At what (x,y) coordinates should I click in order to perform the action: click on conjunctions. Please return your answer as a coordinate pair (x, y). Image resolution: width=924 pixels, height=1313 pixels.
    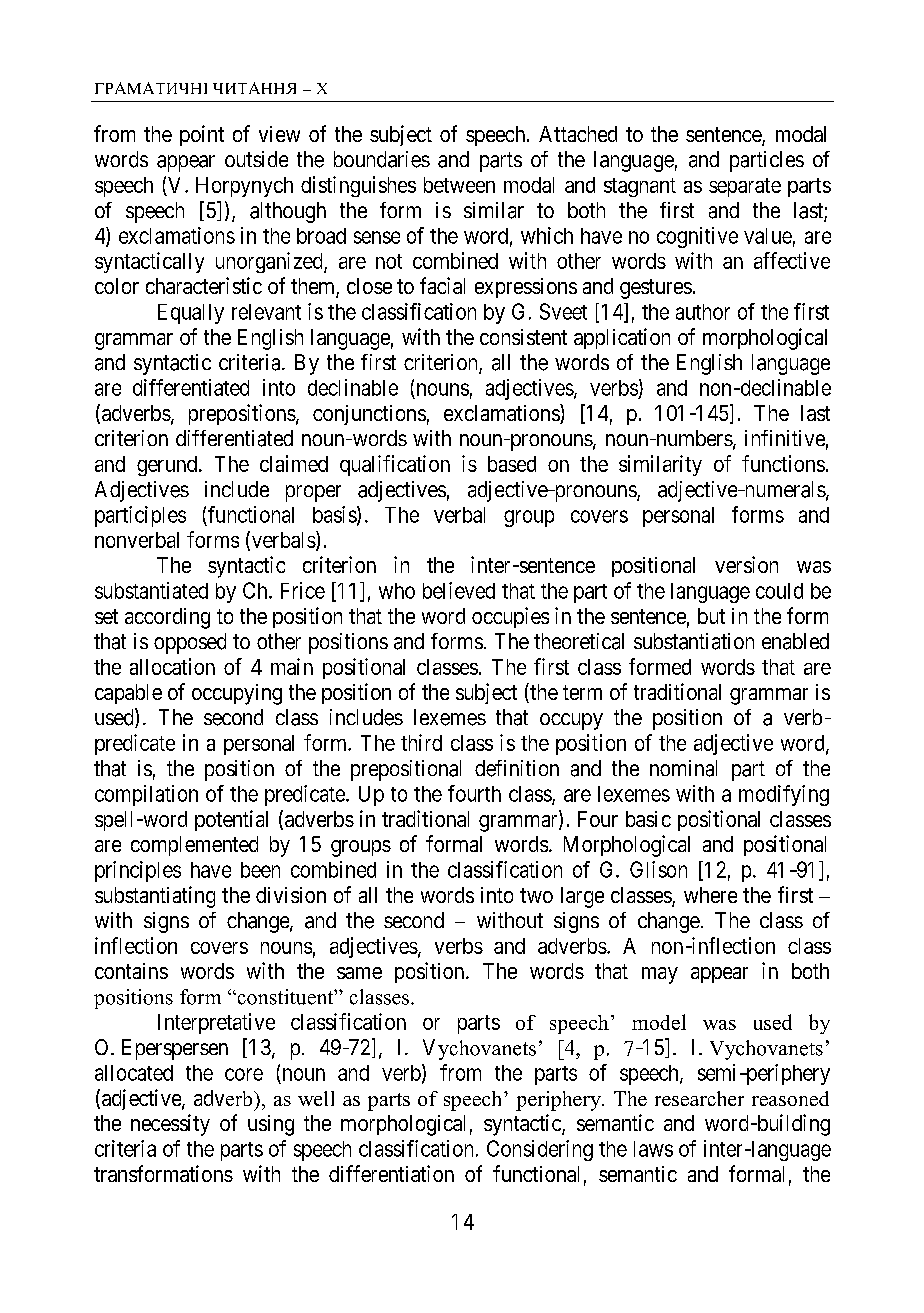
    Looking at the image, I should click on (369, 415).
